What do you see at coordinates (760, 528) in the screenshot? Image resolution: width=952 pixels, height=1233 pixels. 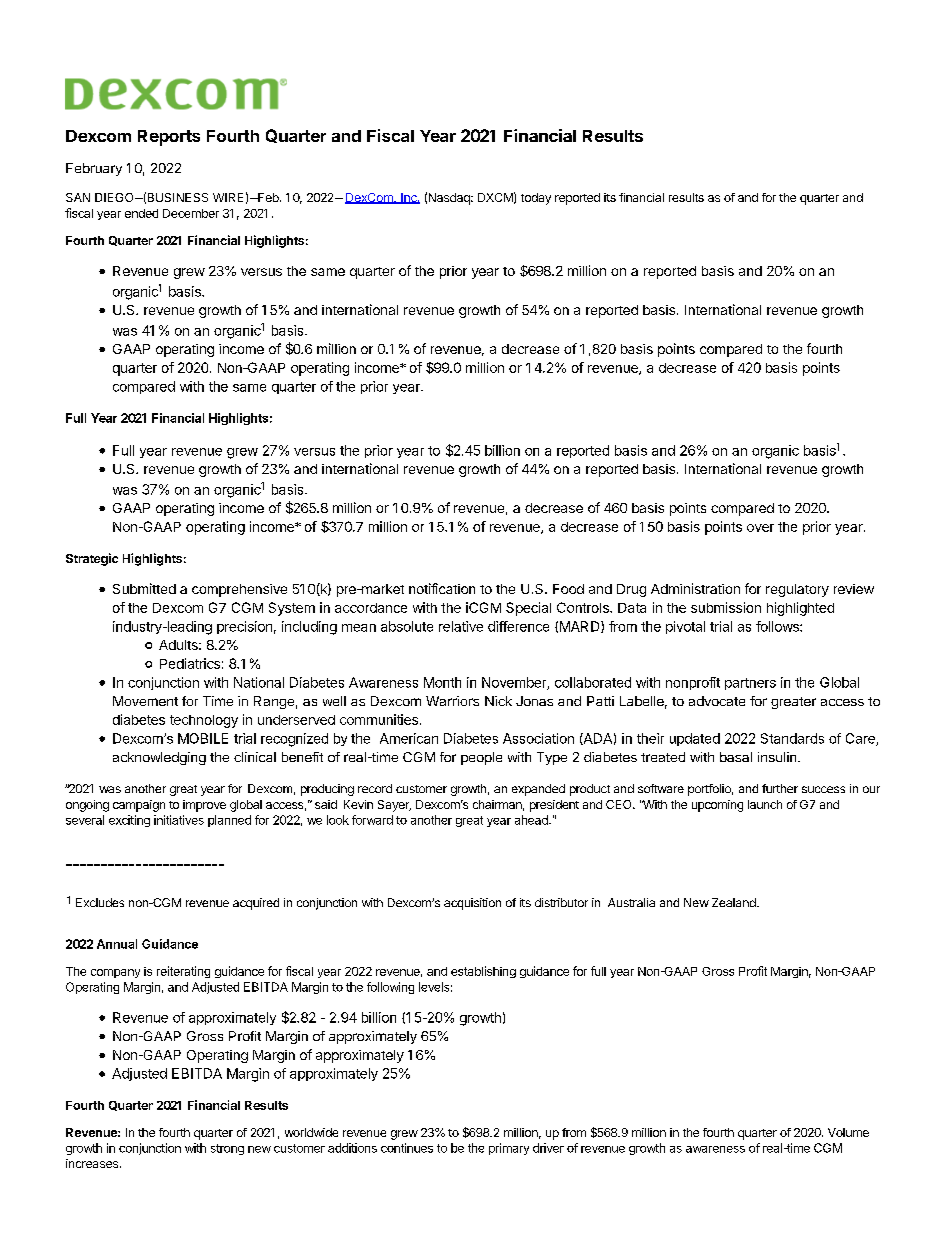 I see `over` at bounding box center [760, 528].
